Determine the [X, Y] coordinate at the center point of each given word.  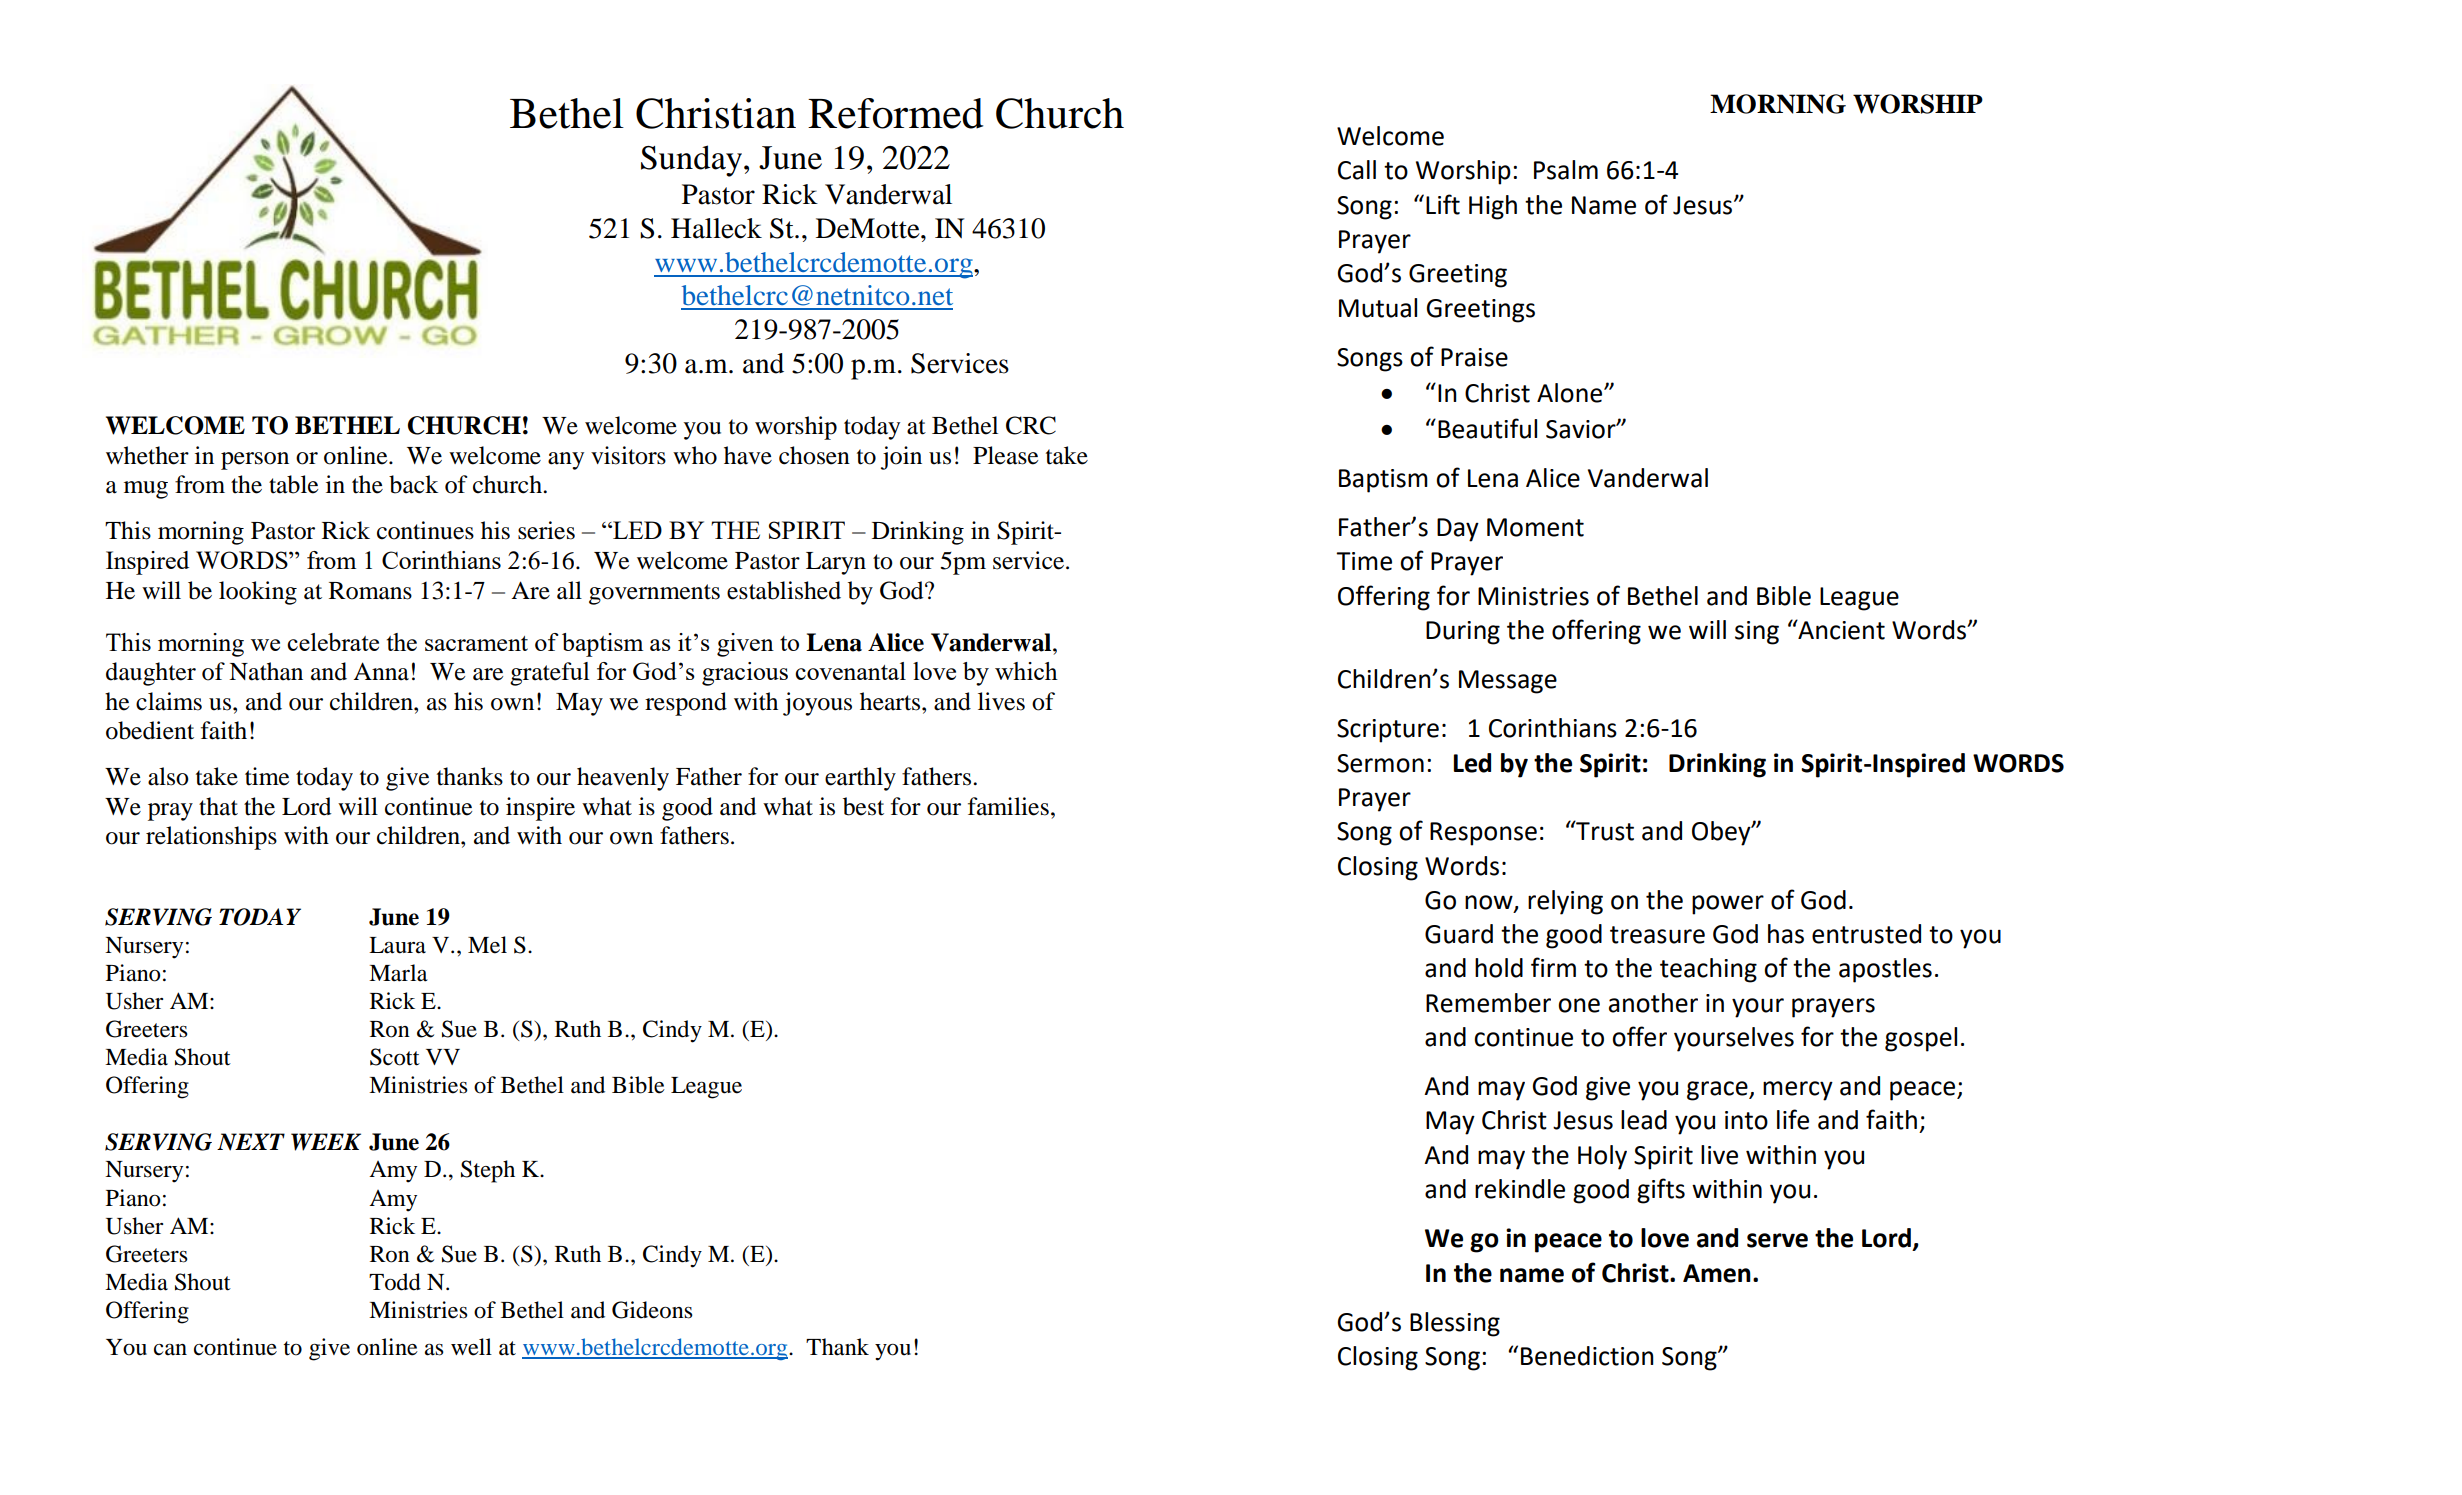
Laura [397, 945]
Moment [1535, 527]
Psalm [1566, 170]
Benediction [1587, 1356]
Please [1005, 455]
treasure [1657, 935]
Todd [395, 1282]
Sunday [693, 161]
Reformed [895, 113]
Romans [370, 591]
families [1008, 806]
